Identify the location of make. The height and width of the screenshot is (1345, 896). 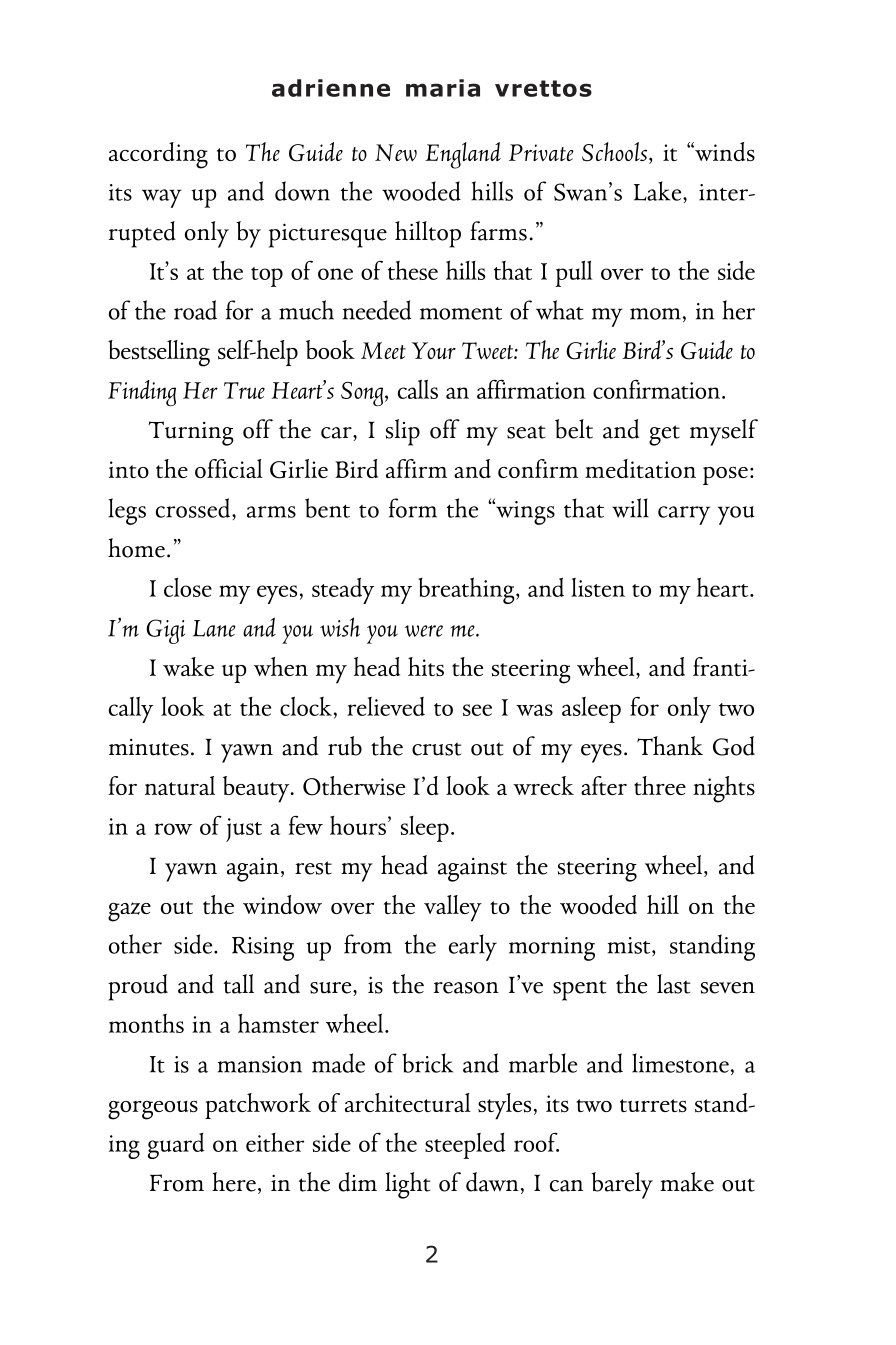
(687, 1182).
